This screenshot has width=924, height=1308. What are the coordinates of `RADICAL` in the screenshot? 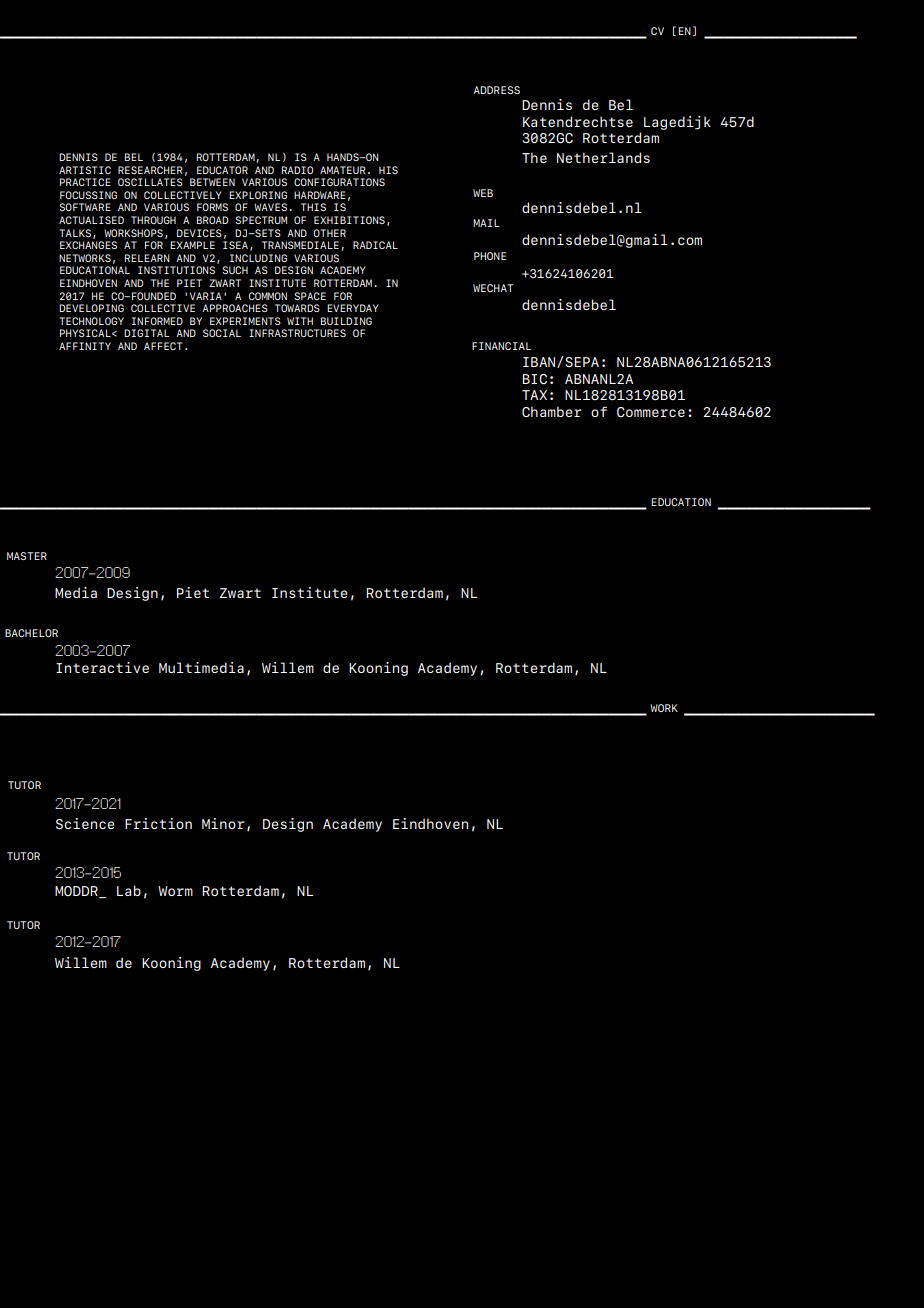 It's located at (375, 245).
